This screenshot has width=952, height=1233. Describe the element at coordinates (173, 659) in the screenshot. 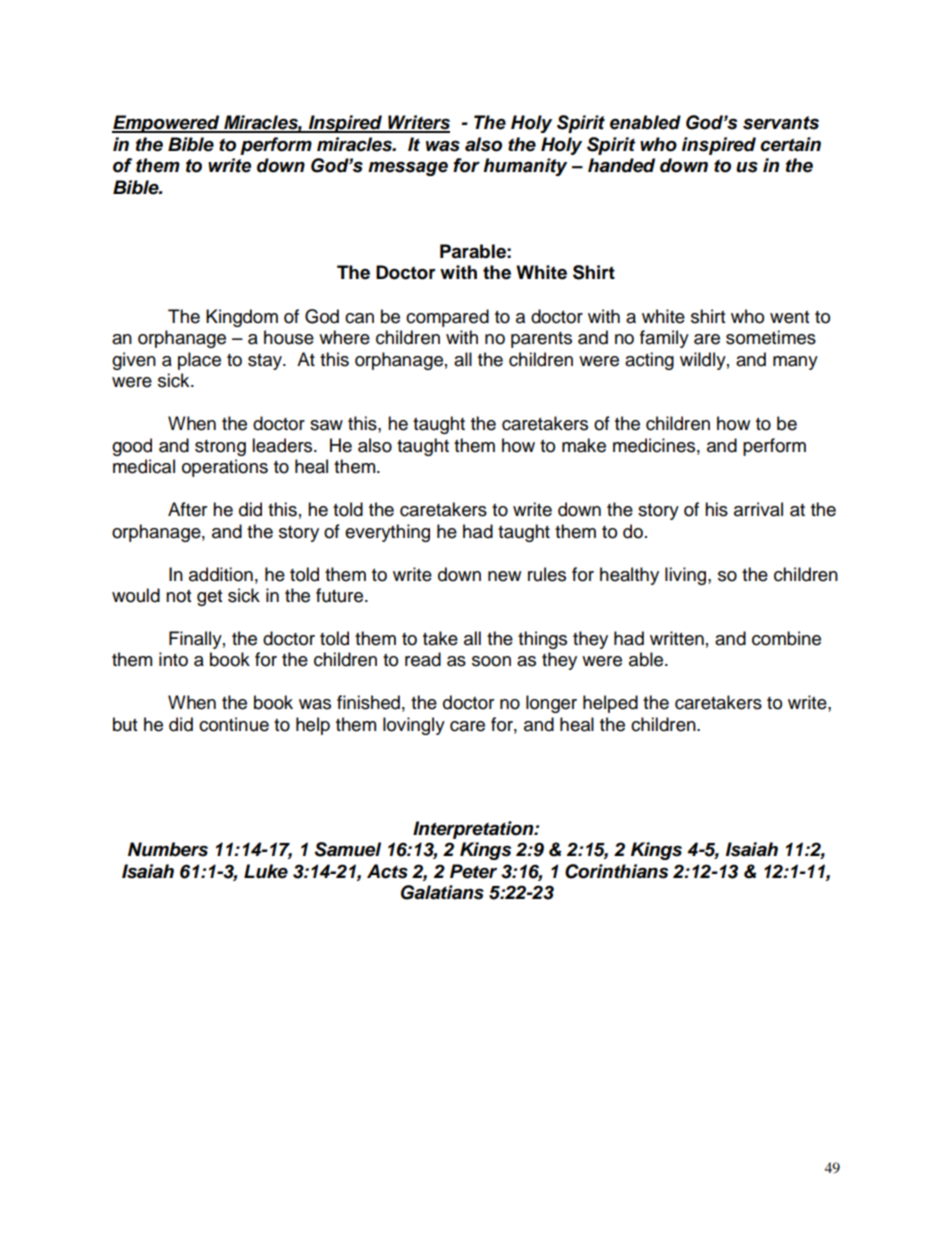

I see `into` at that location.
